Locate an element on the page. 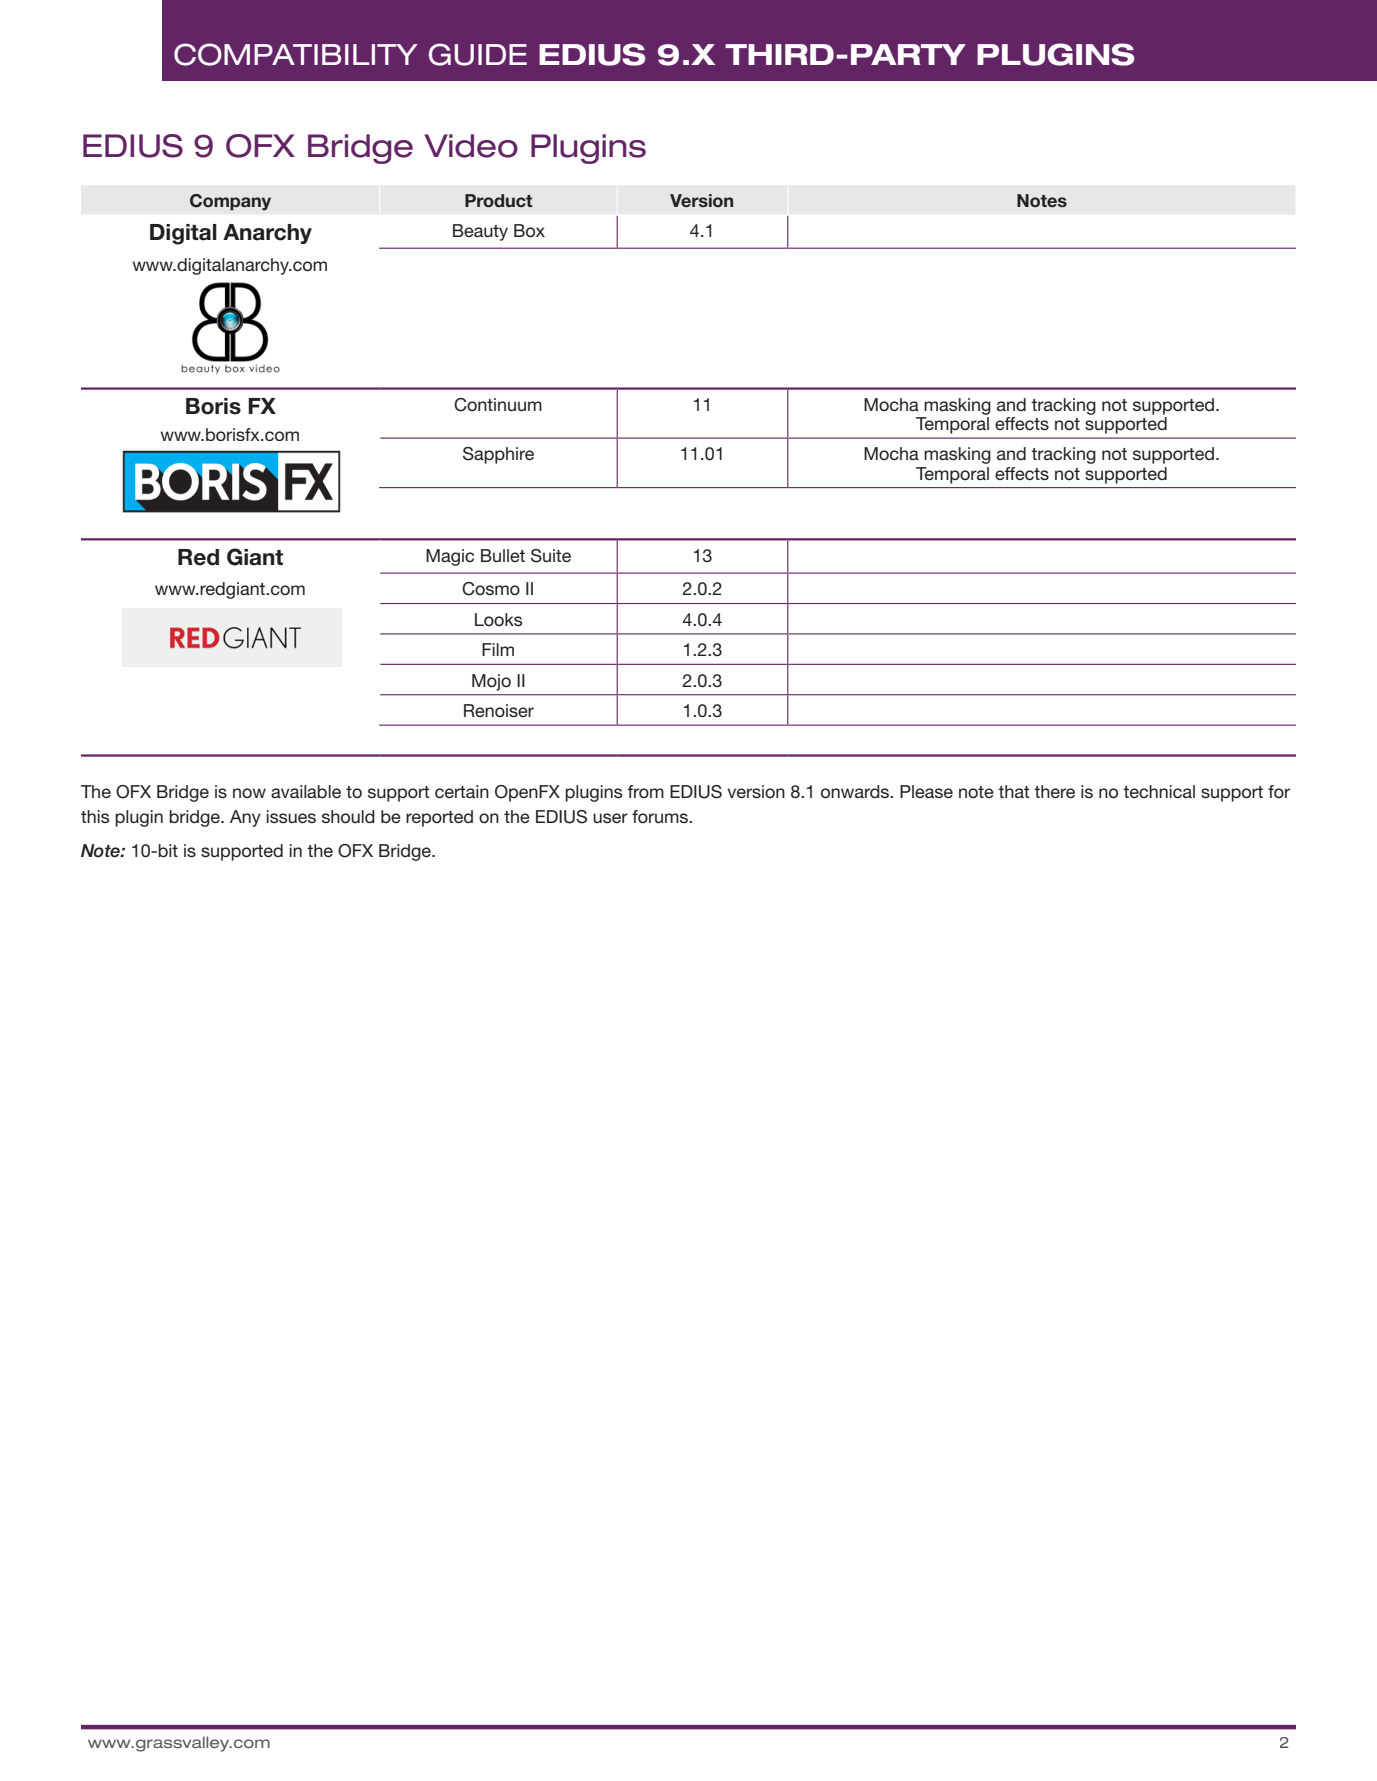 This document has width=1377, height=1781. now is located at coordinates (249, 793).
